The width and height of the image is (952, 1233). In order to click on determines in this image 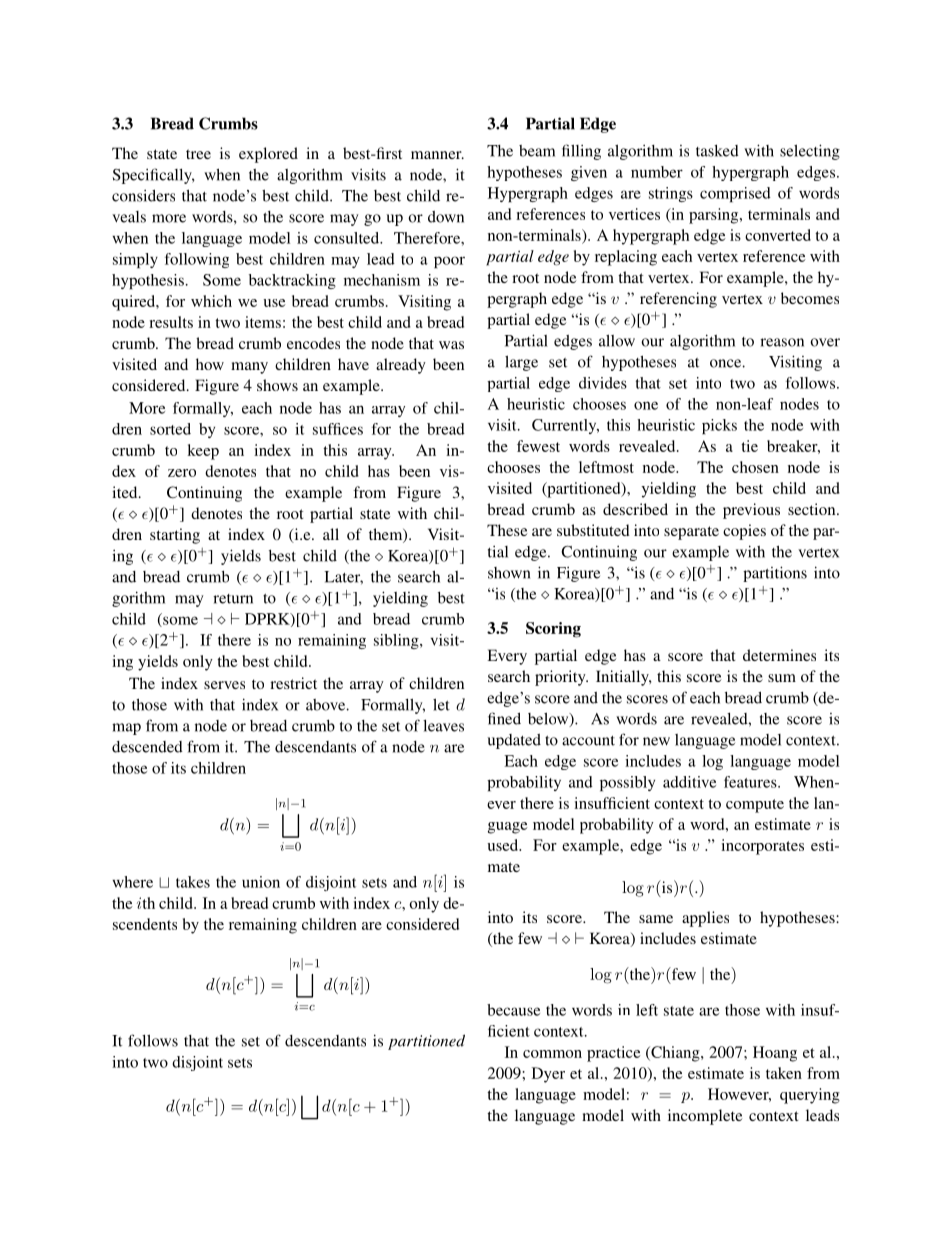, I will do `click(779, 655)`.
